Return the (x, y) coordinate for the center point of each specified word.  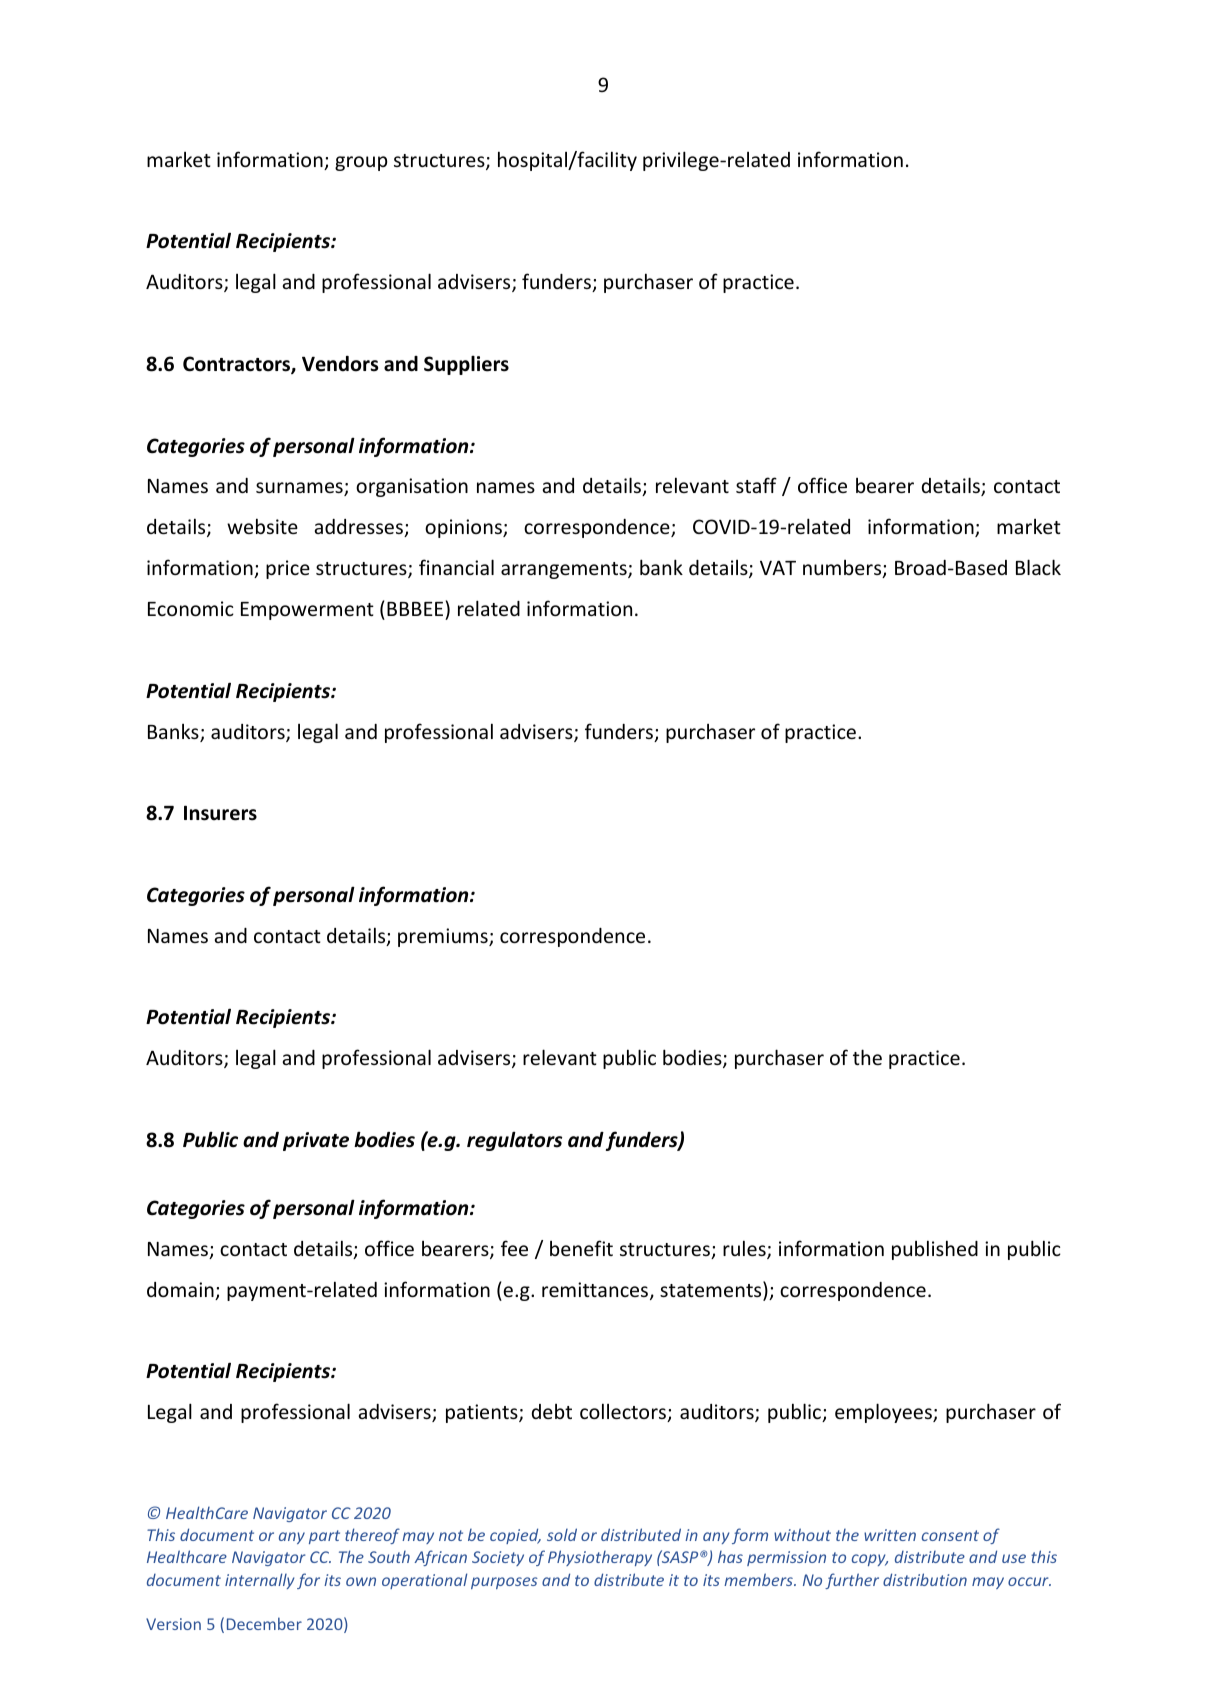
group (361, 163)
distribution (925, 1579)
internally (260, 1581)
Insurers (220, 813)
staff (756, 485)
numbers (843, 569)
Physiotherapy (600, 1558)
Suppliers (466, 365)
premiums (444, 937)
